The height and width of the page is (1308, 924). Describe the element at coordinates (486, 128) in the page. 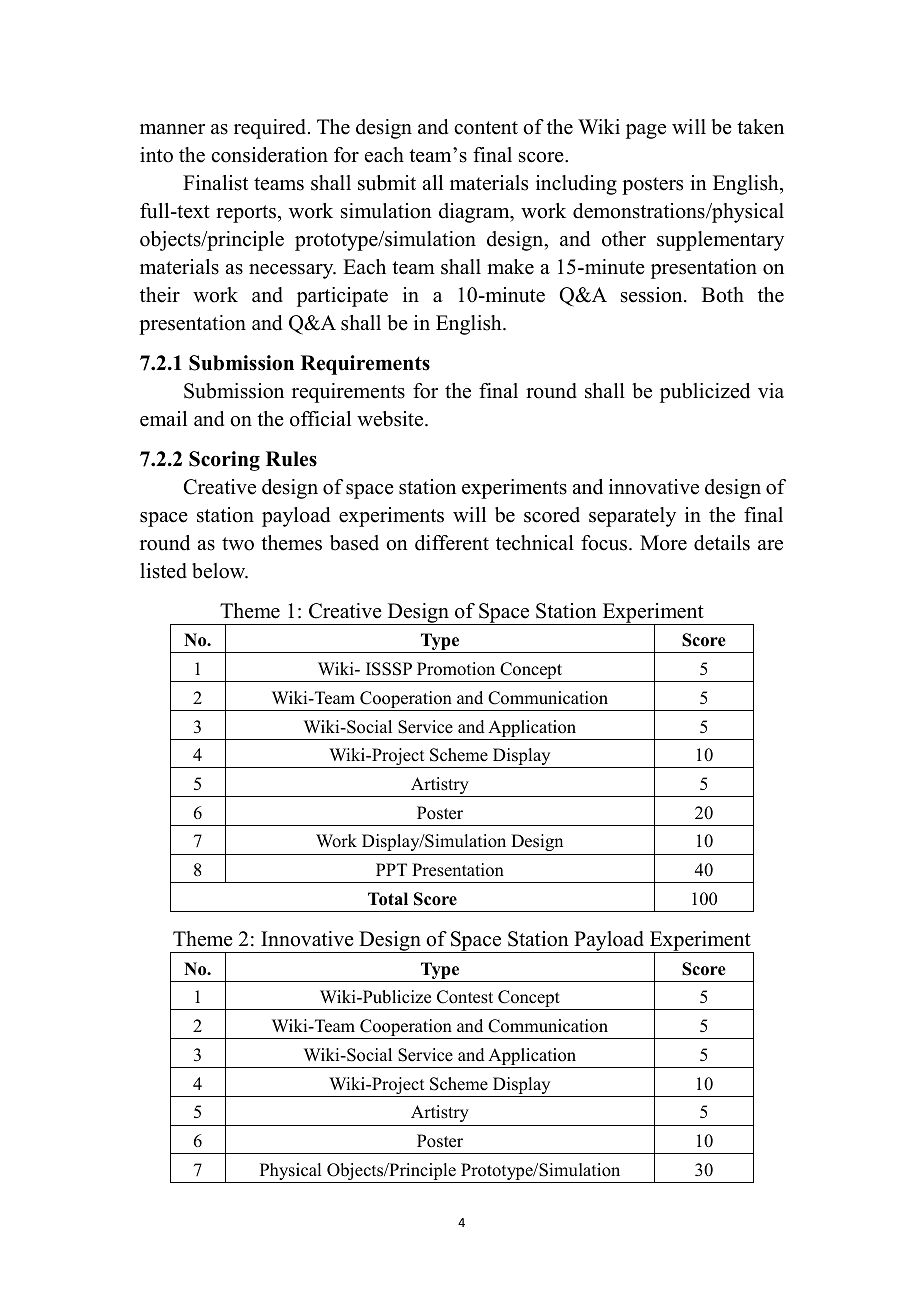

I see `content` at that location.
